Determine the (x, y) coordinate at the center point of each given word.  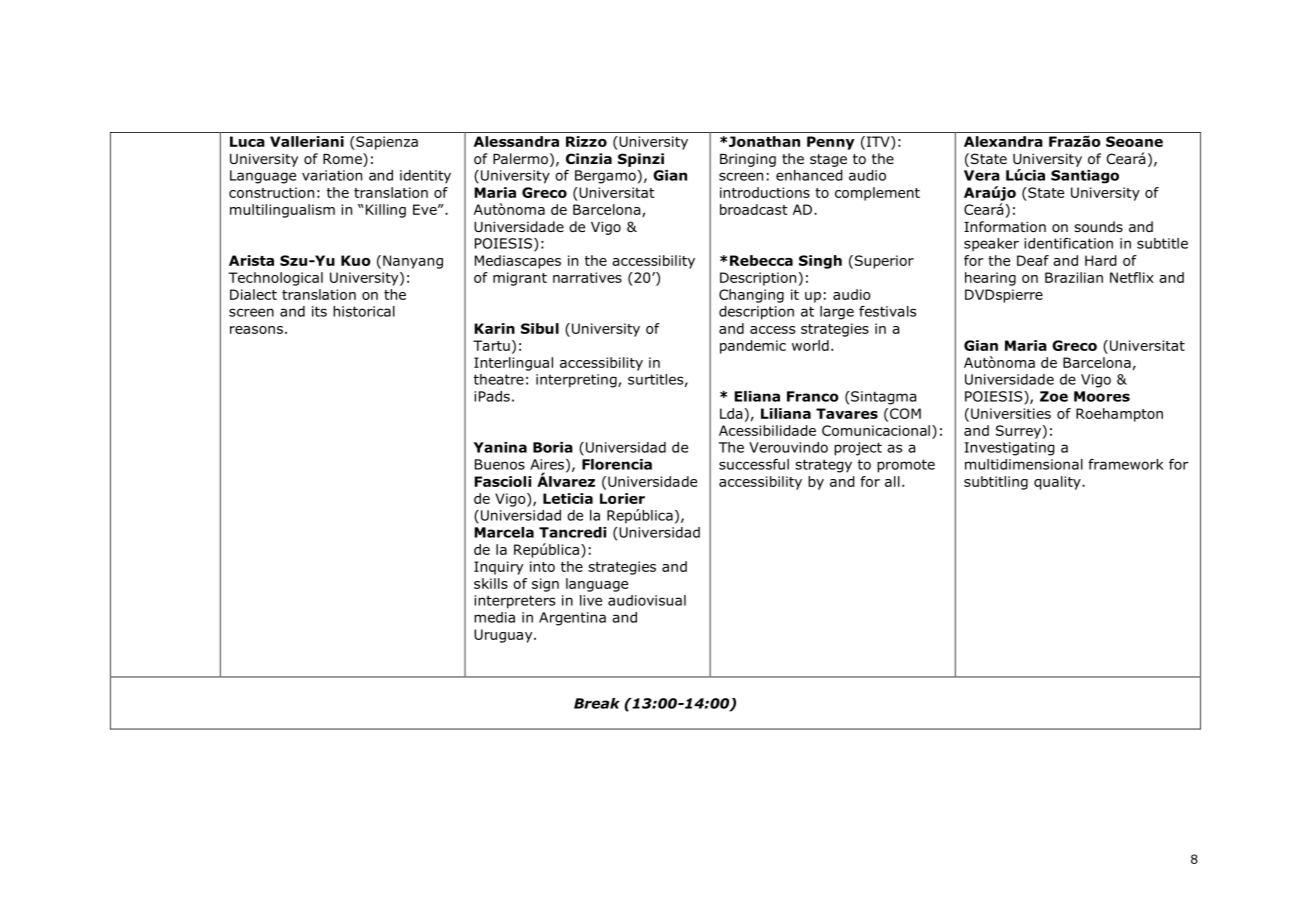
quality (1058, 483)
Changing (751, 296)
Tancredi (572, 532)
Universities (1011, 413)
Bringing (748, 160)
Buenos (500, 464)
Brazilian (1074, 277)
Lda (731, 413)
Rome (343, 160)
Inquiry (498, 568)
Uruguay (504, 636)
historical (364, 311)
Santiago (1085, 177)
